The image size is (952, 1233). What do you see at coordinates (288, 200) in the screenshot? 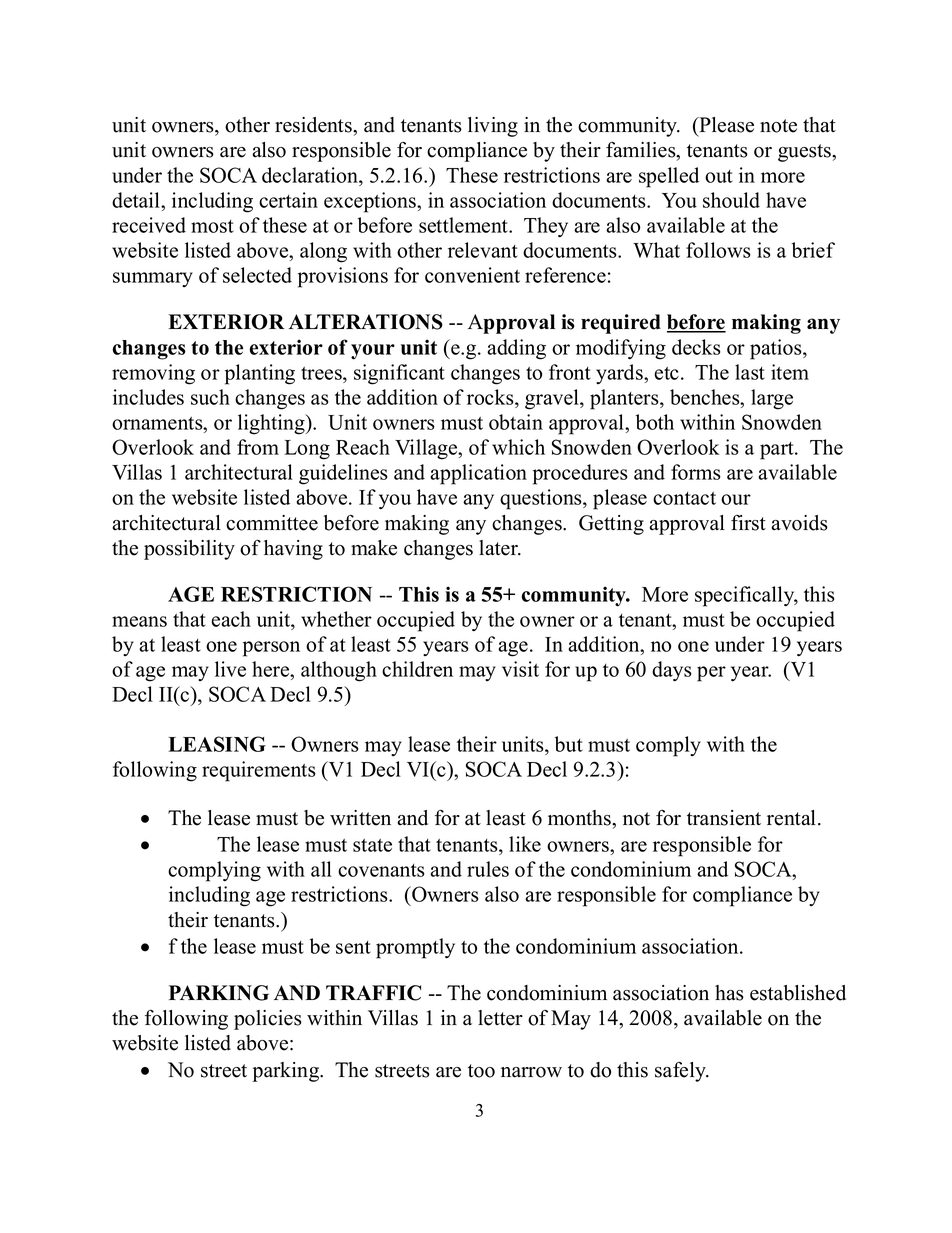
I see `certain` at bounding box center [288, 200].
